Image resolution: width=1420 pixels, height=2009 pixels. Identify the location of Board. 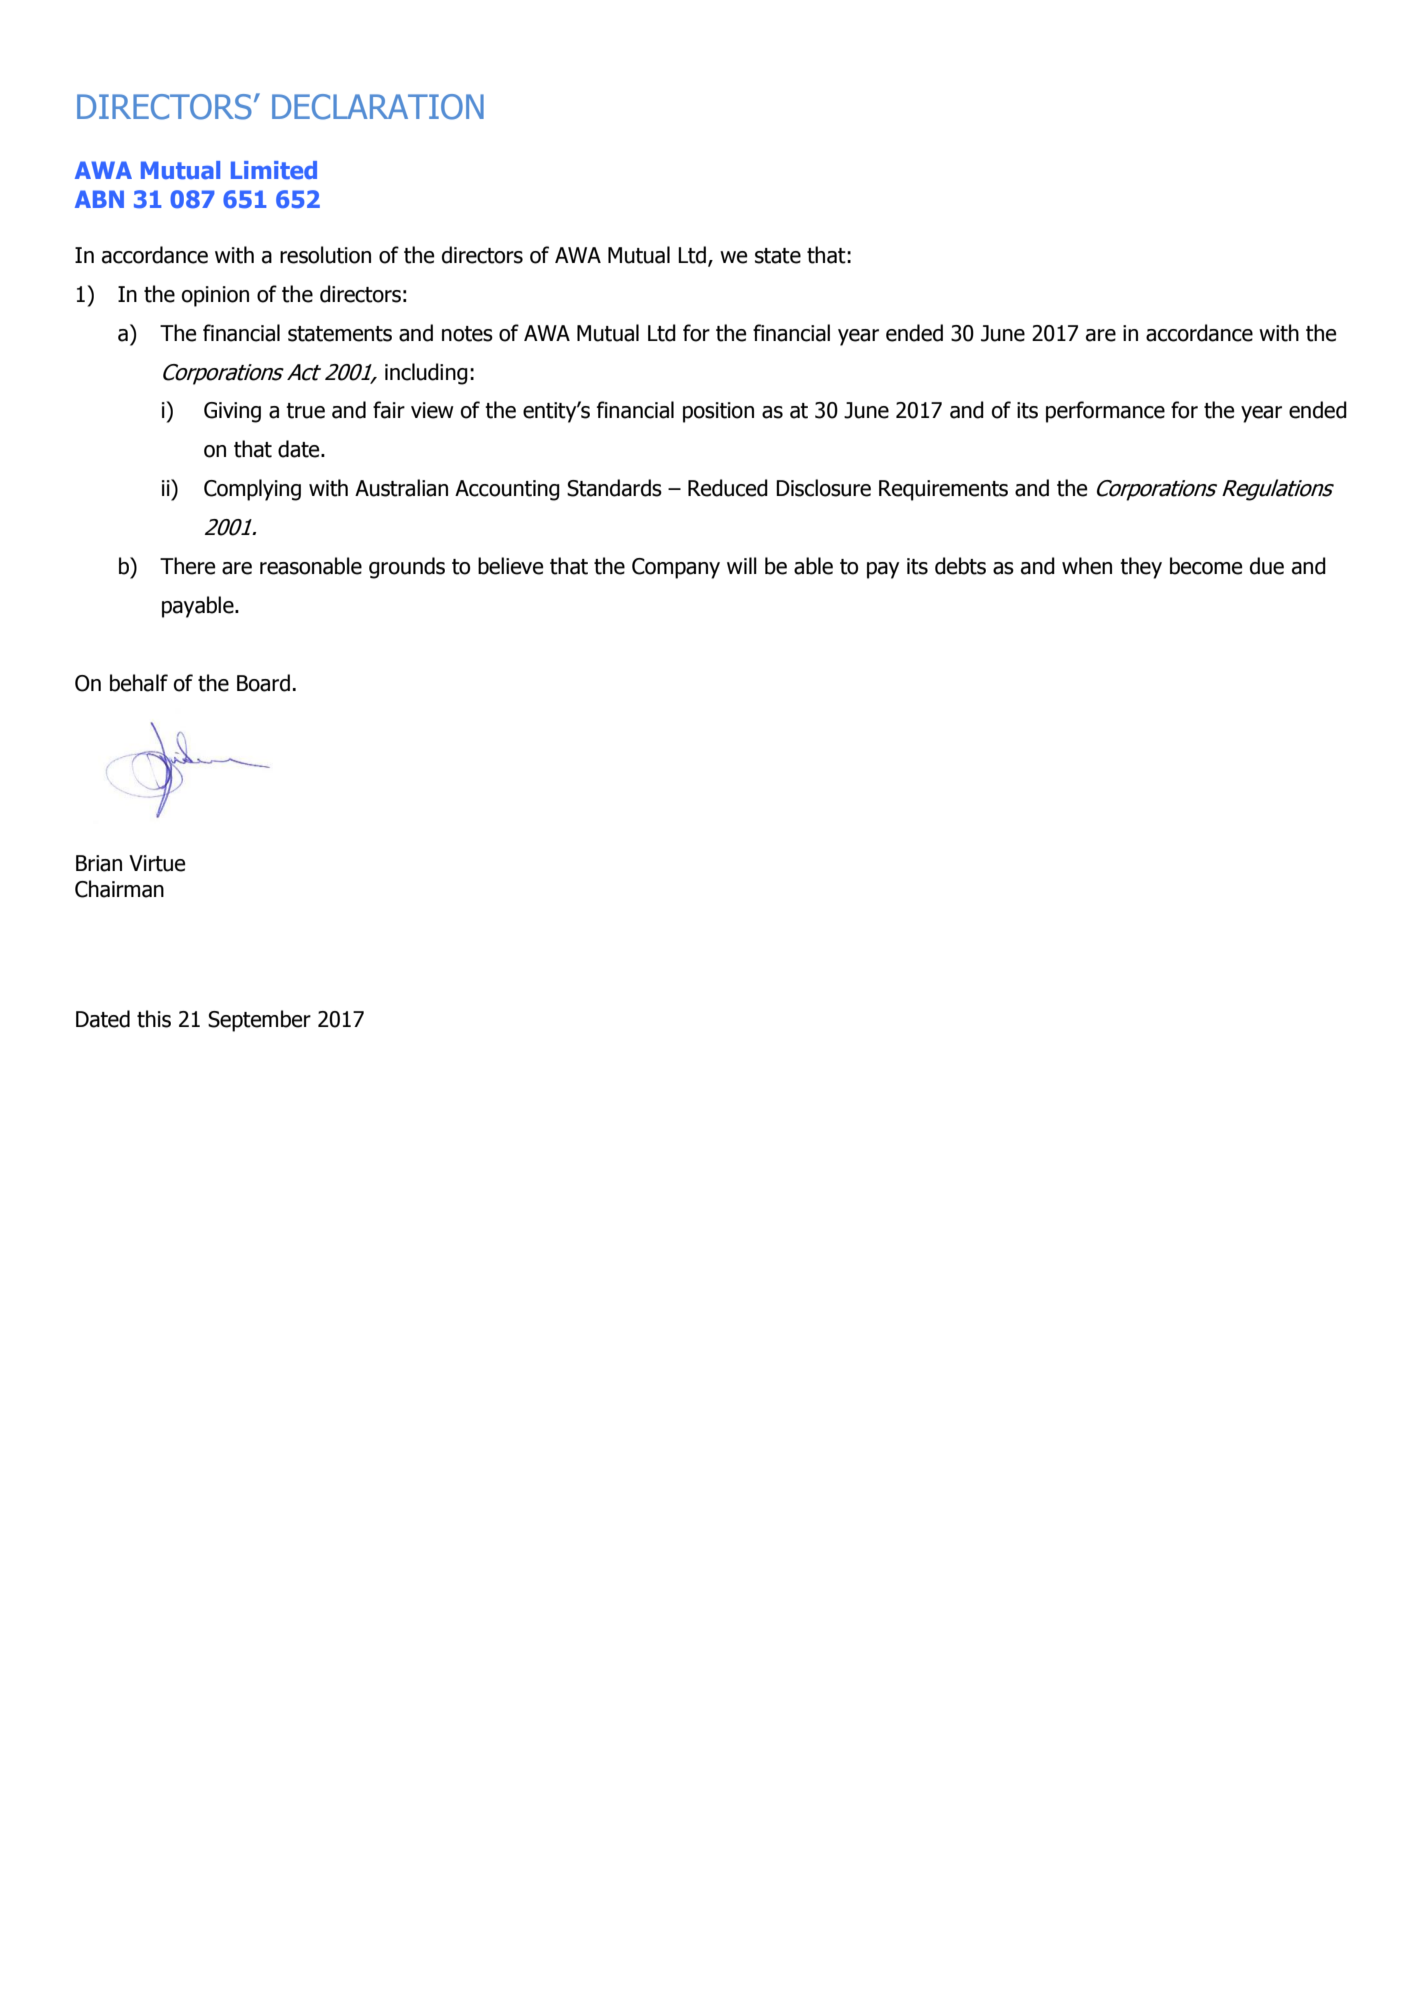
(263, 683).
